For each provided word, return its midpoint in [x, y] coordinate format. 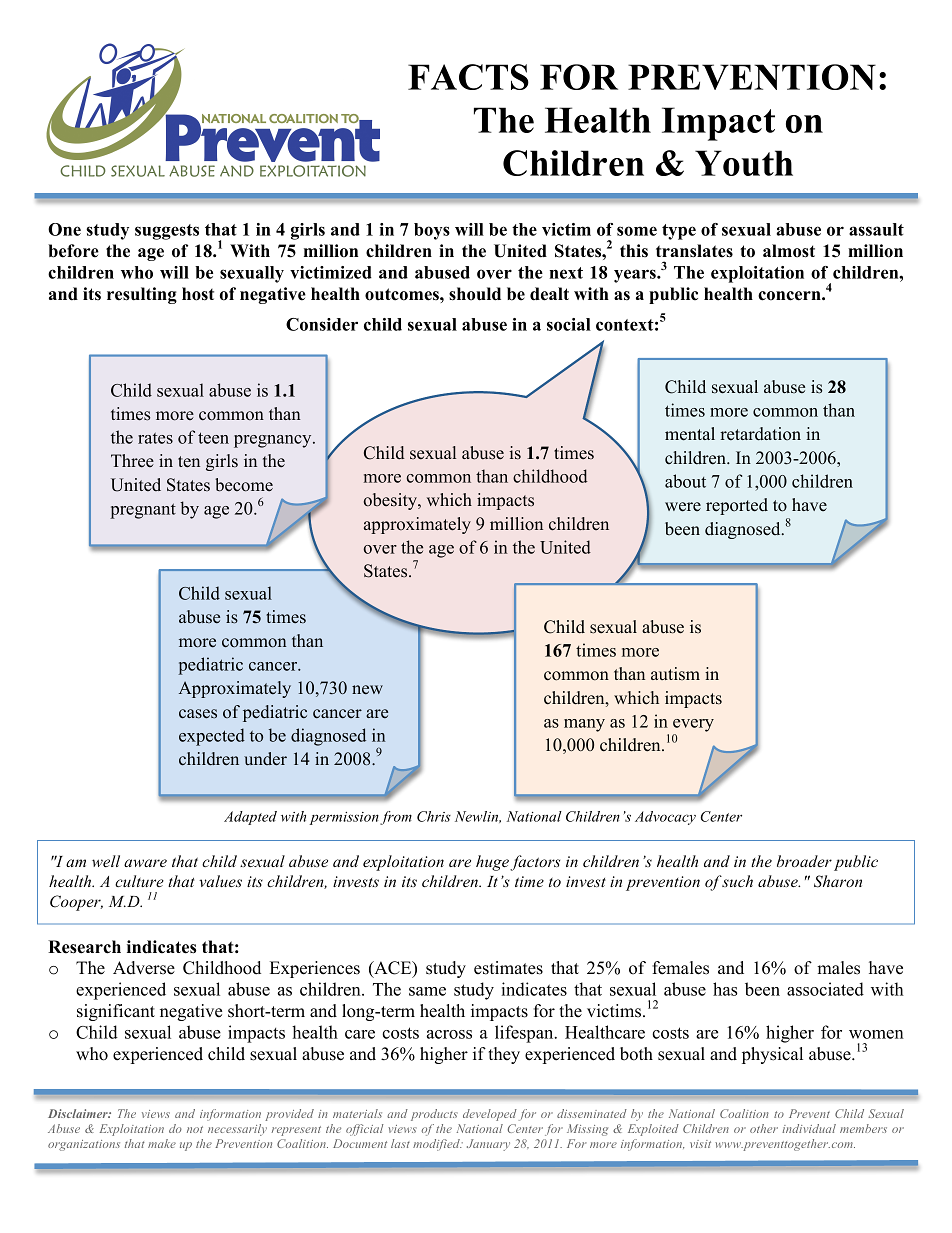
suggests [167, 232]
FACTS [468, 77]
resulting [142, 295]
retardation [760, 434]
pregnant [143, 511]
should [475, 294]
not [195, 1129]
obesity [391, 501]
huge [492, 863]
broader [804, 861]
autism [675, 673]
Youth [744, 163]
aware [145, 863]
